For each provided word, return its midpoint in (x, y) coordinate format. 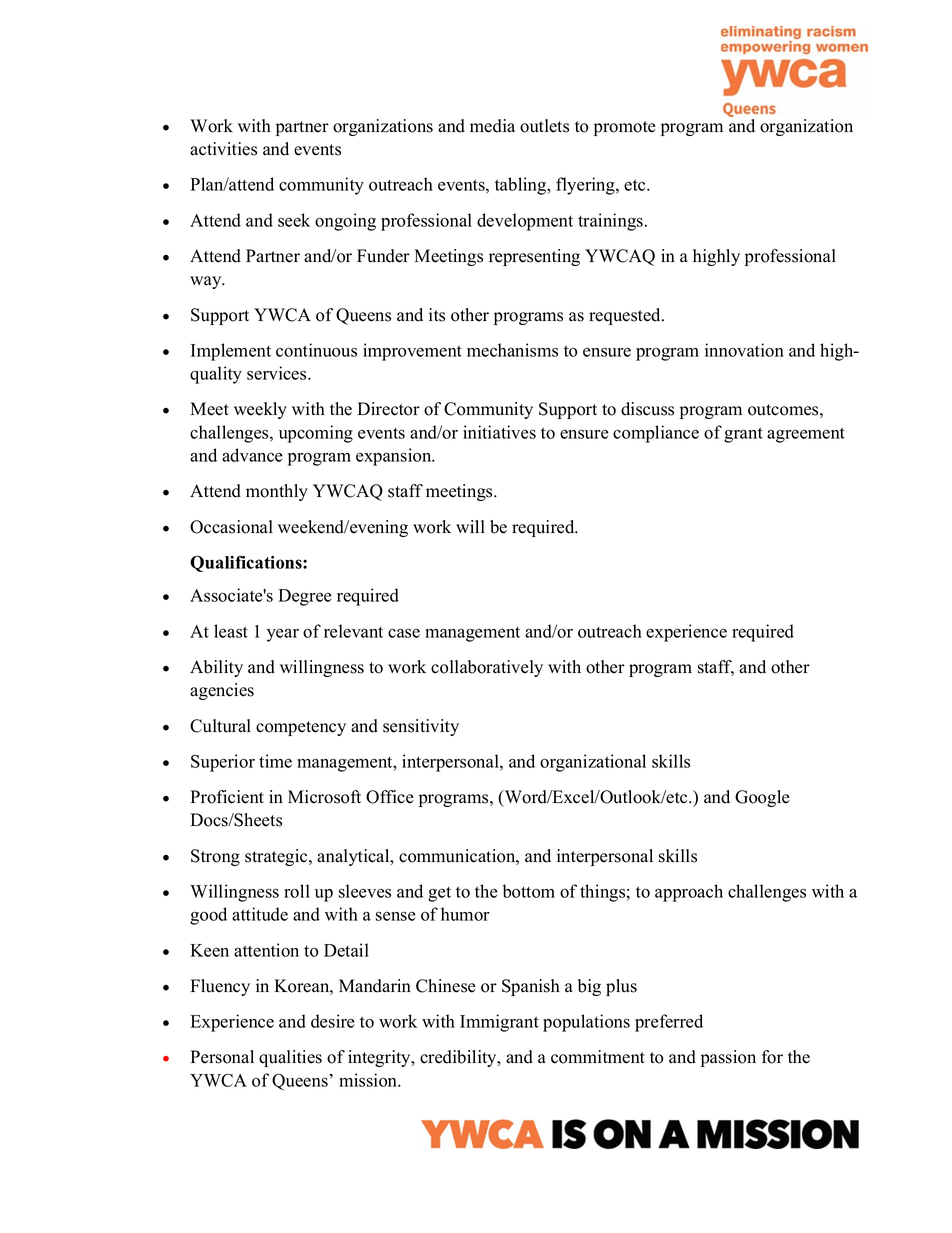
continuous (316, 350)
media (492, 126)
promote (625, 128)
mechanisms (512, 350)
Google (762, 798)
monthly (277, 492)
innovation (744, 350)
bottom (529, 891)
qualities (290, 1058)
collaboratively (487, 668)
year (283, 635)
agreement (806, 435)
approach (689, 893)
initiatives (499, 432)
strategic (277, 857)
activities (223, 149)
